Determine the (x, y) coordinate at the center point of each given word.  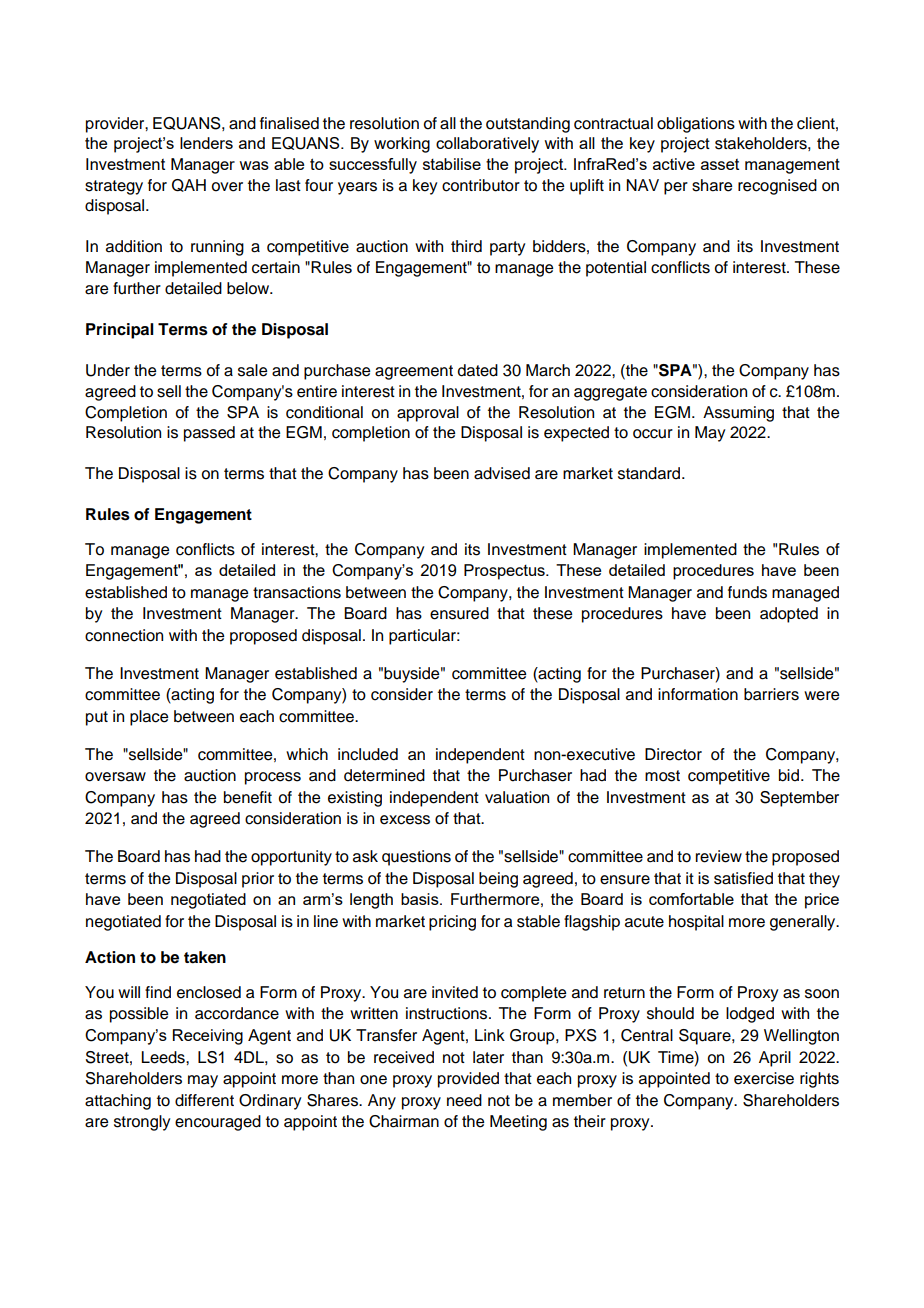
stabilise (452, 164)
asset (720, 164)
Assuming (738, 414)
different (204, 1100)
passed (209, 434)
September (799, 799)
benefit (248, 797)
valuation (517, 797)
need (464, 1100)
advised (502, 473)
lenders (206, 143)
